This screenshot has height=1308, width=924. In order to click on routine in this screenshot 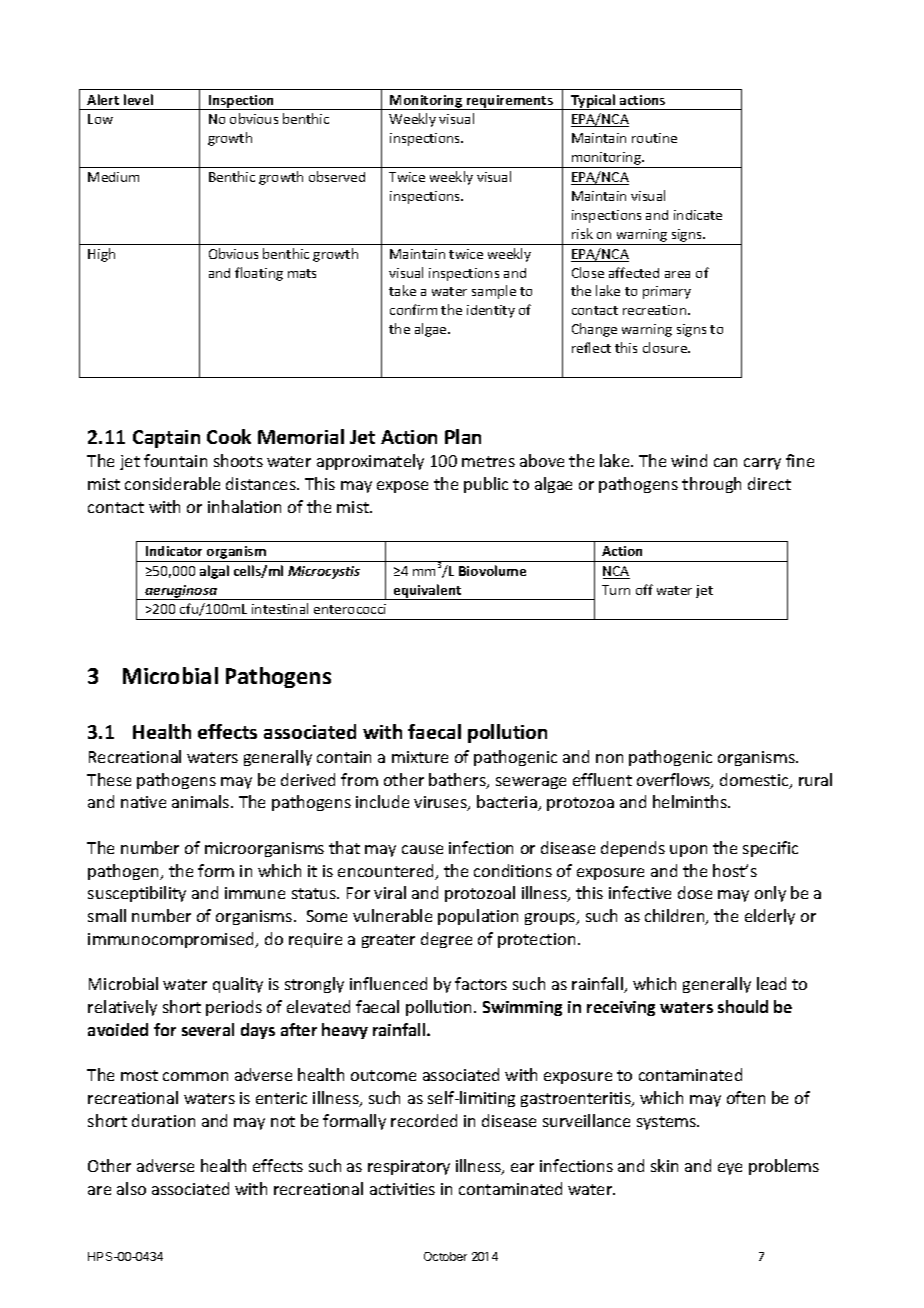, I will do `click(654, 138)`.
